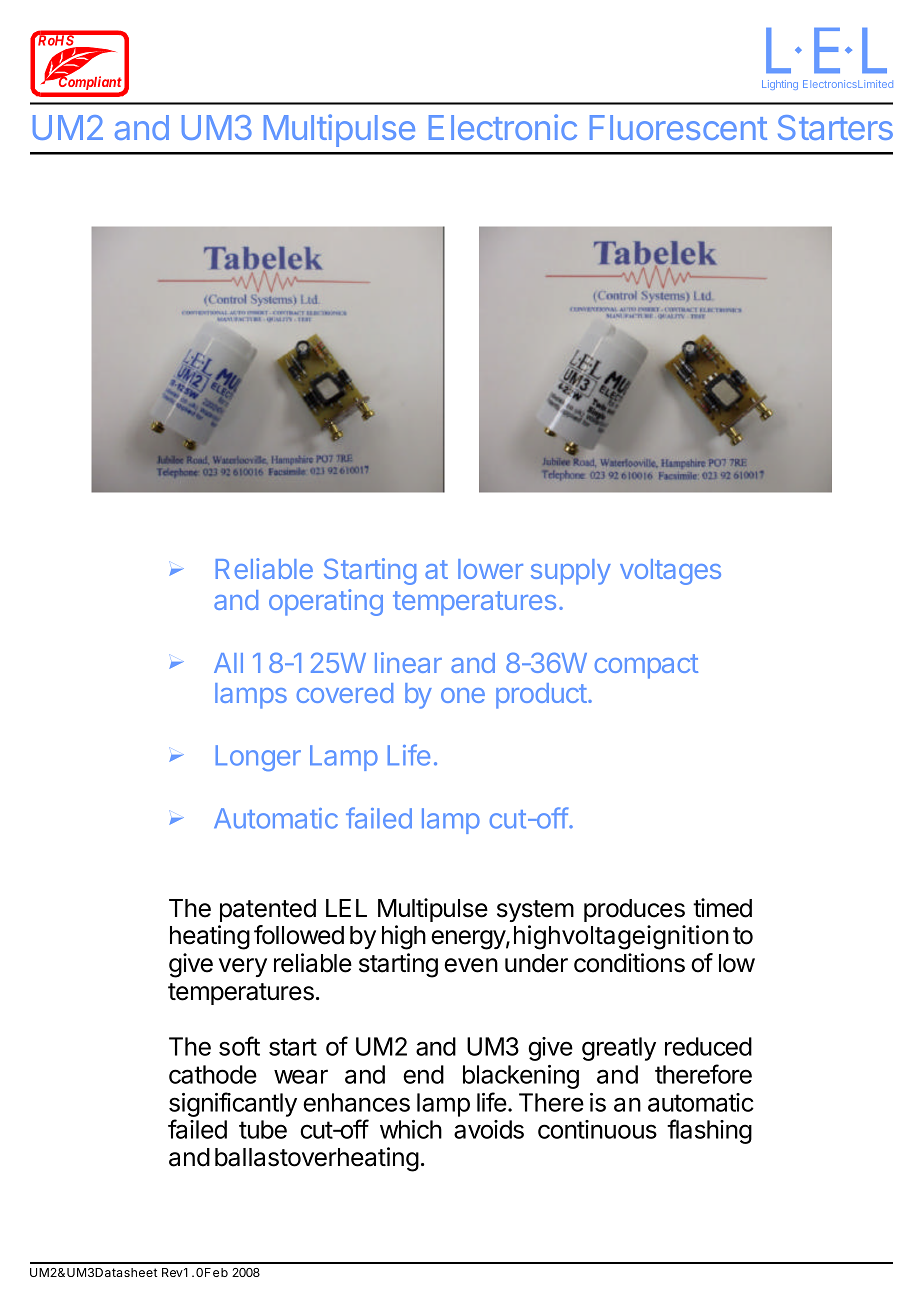  I want to click on lower, so click(490, 569).
